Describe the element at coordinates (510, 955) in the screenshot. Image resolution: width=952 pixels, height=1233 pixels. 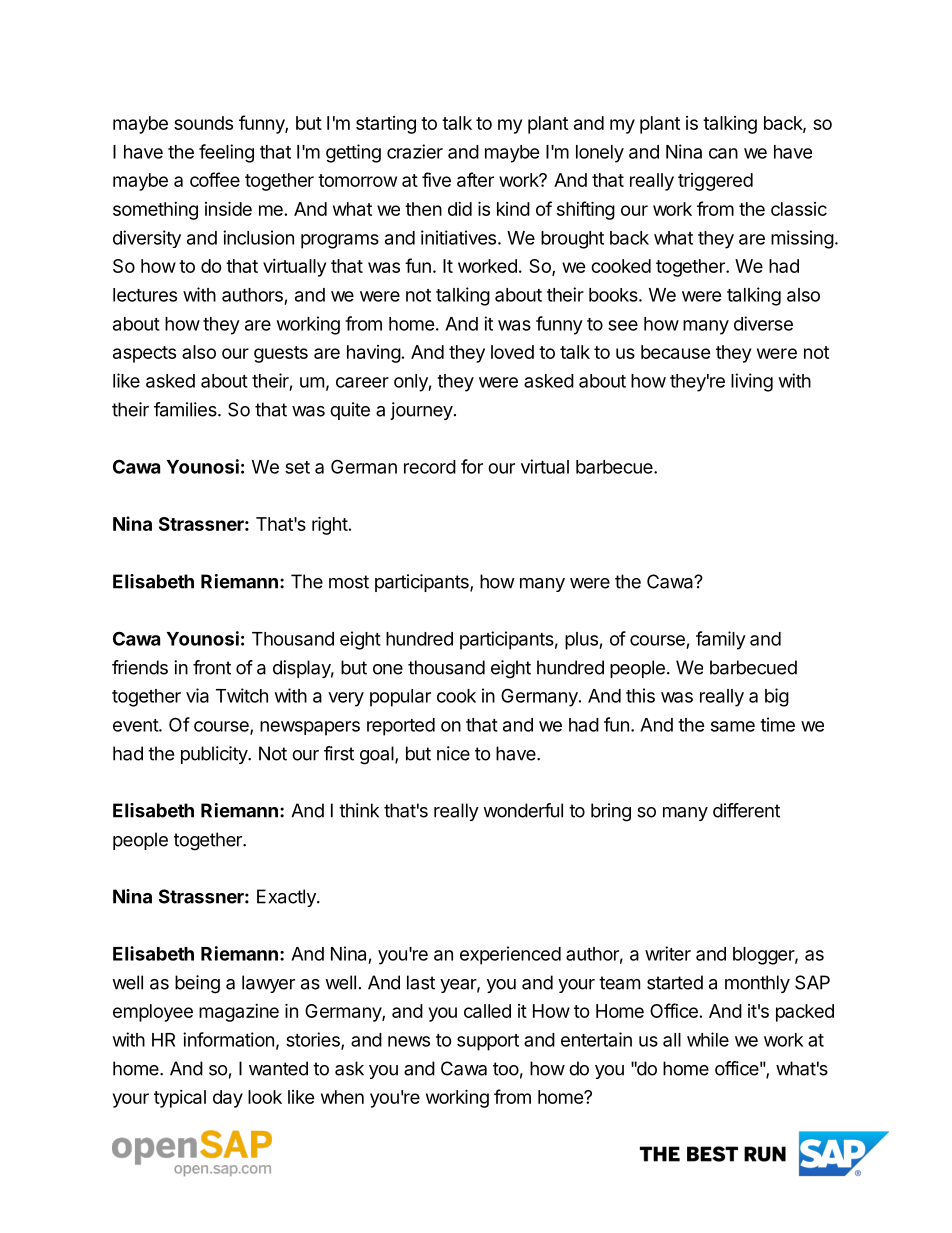
I see `experienced` at that location.
